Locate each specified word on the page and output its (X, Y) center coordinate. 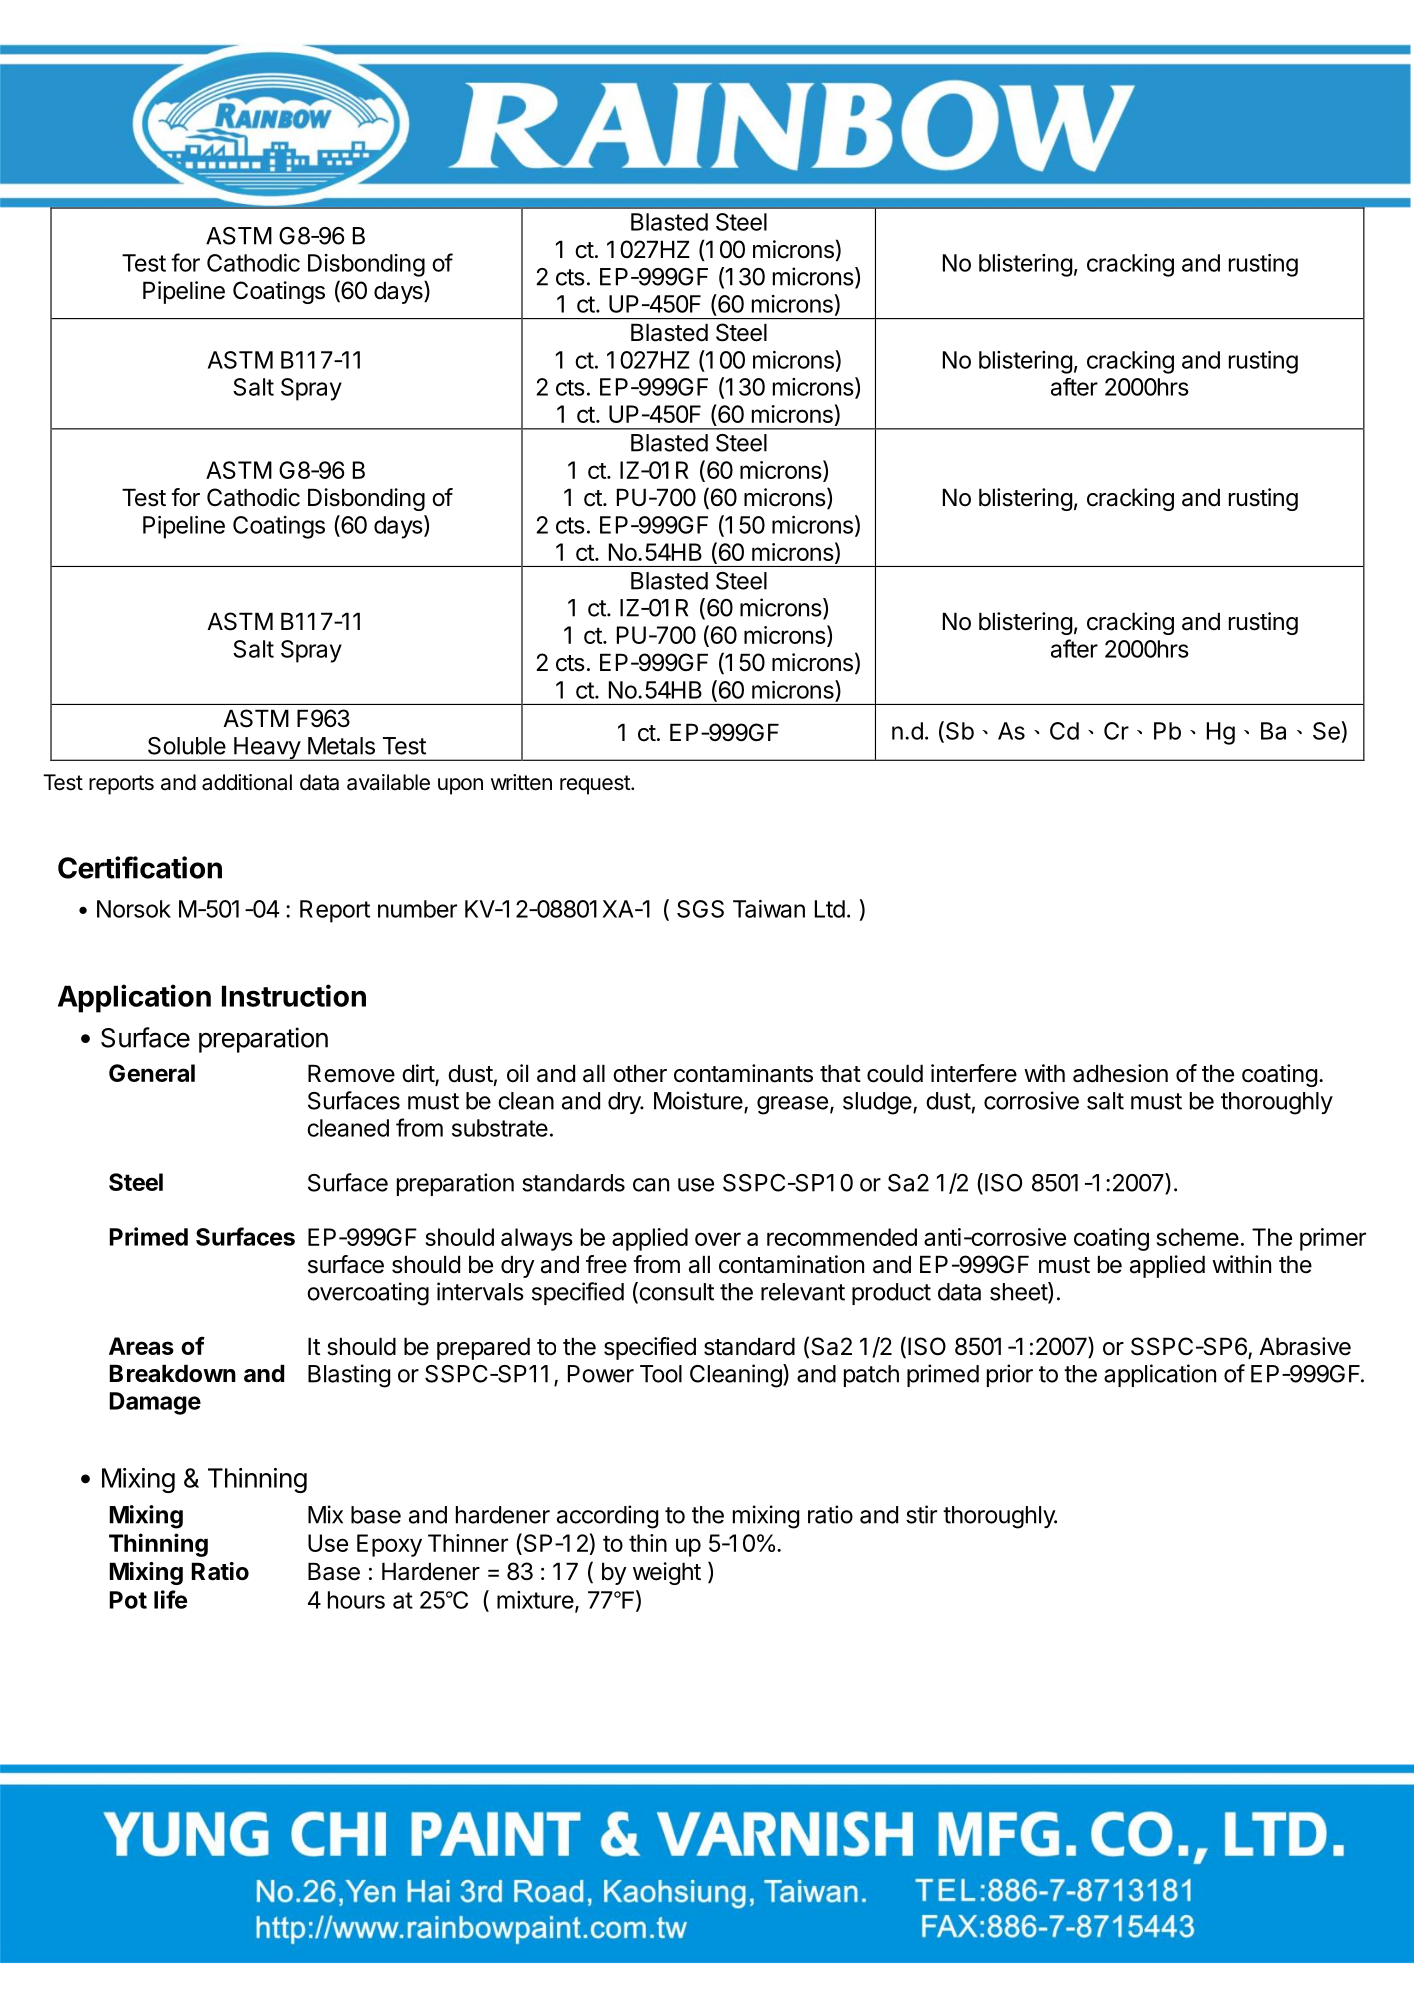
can (651, 1185)
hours (356, 1600)
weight (667, 1573)
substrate (500, 1128)
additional (247, 782)
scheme (1198, 1237)
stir (921, 1514)
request (596, 785)
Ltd (830, 909)
